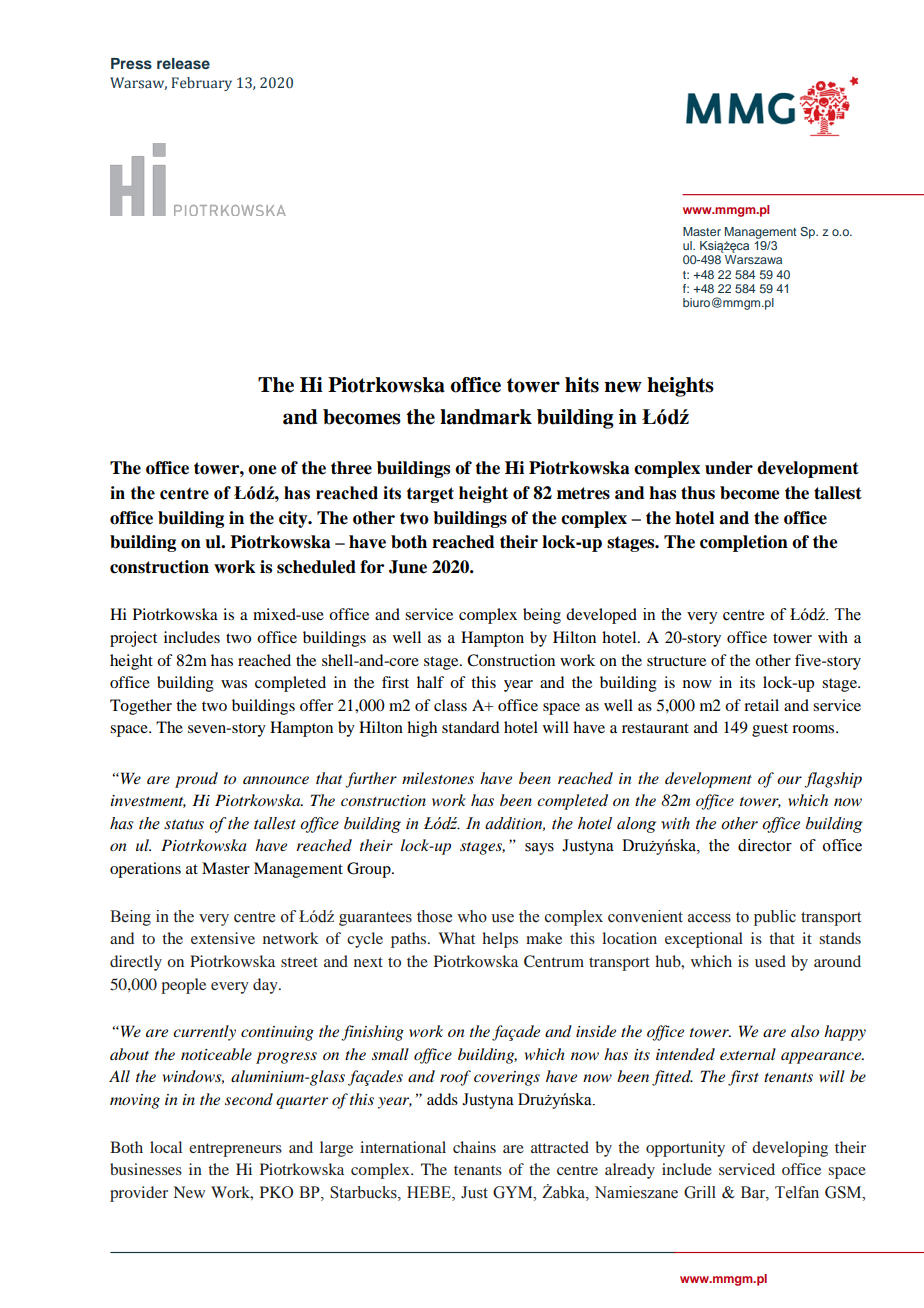  What do you see at coordinates (235, 1150) in the screenshot?
I see `entrepreneurs` at bounding box center [235, 1150].
